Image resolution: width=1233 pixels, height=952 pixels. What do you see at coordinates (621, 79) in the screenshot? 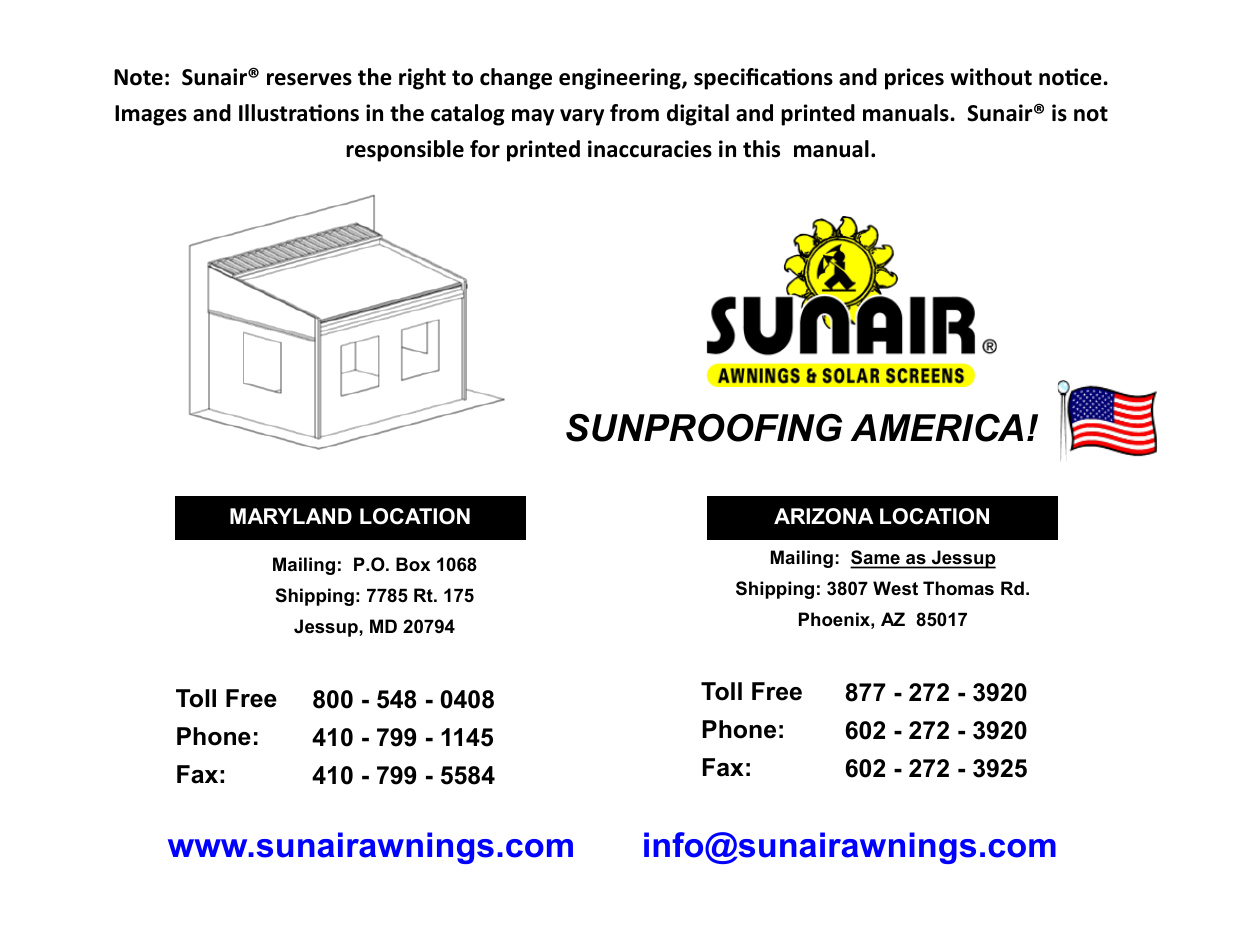
I see `engineering` at bounding box center [621, 79].
